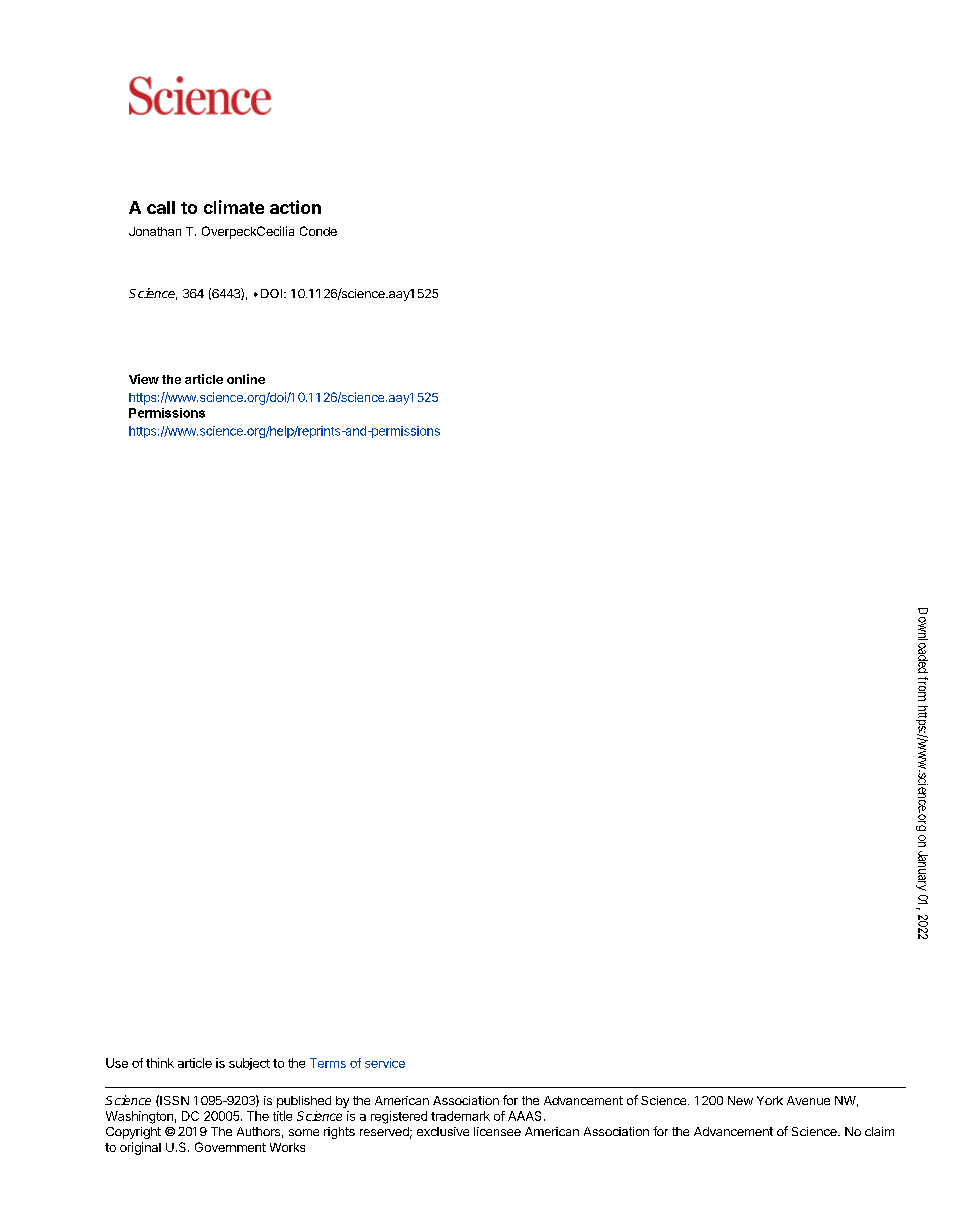  I want to click on Avenue, so click(808, 1100).
